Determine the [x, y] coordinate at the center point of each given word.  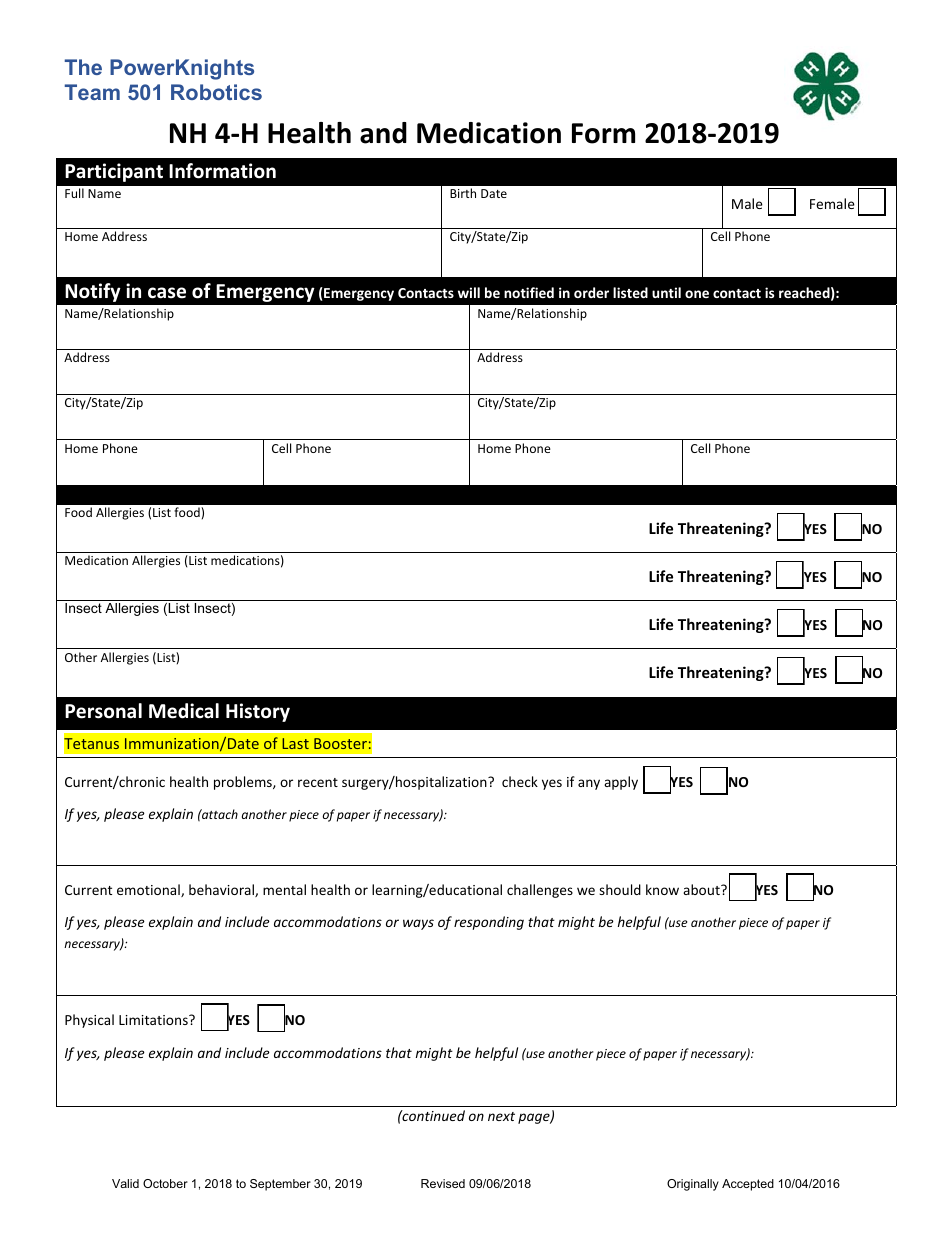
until [666, 292]
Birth [463, 193]
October [165, 1183]
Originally [693, 1185]
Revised [443, 1183]
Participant [114, 172]
